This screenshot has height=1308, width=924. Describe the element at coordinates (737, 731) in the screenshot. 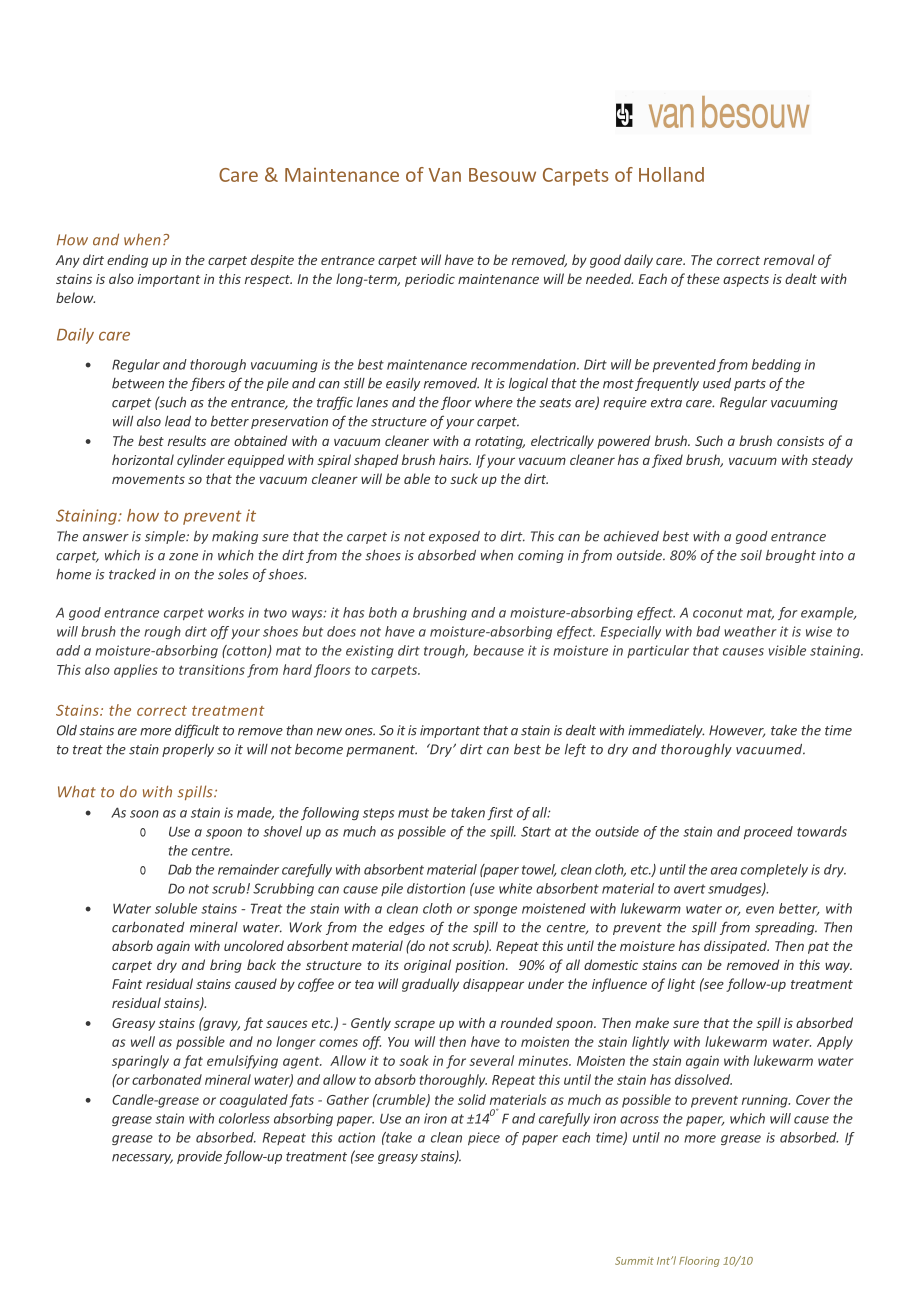

I see `However` at that location.
